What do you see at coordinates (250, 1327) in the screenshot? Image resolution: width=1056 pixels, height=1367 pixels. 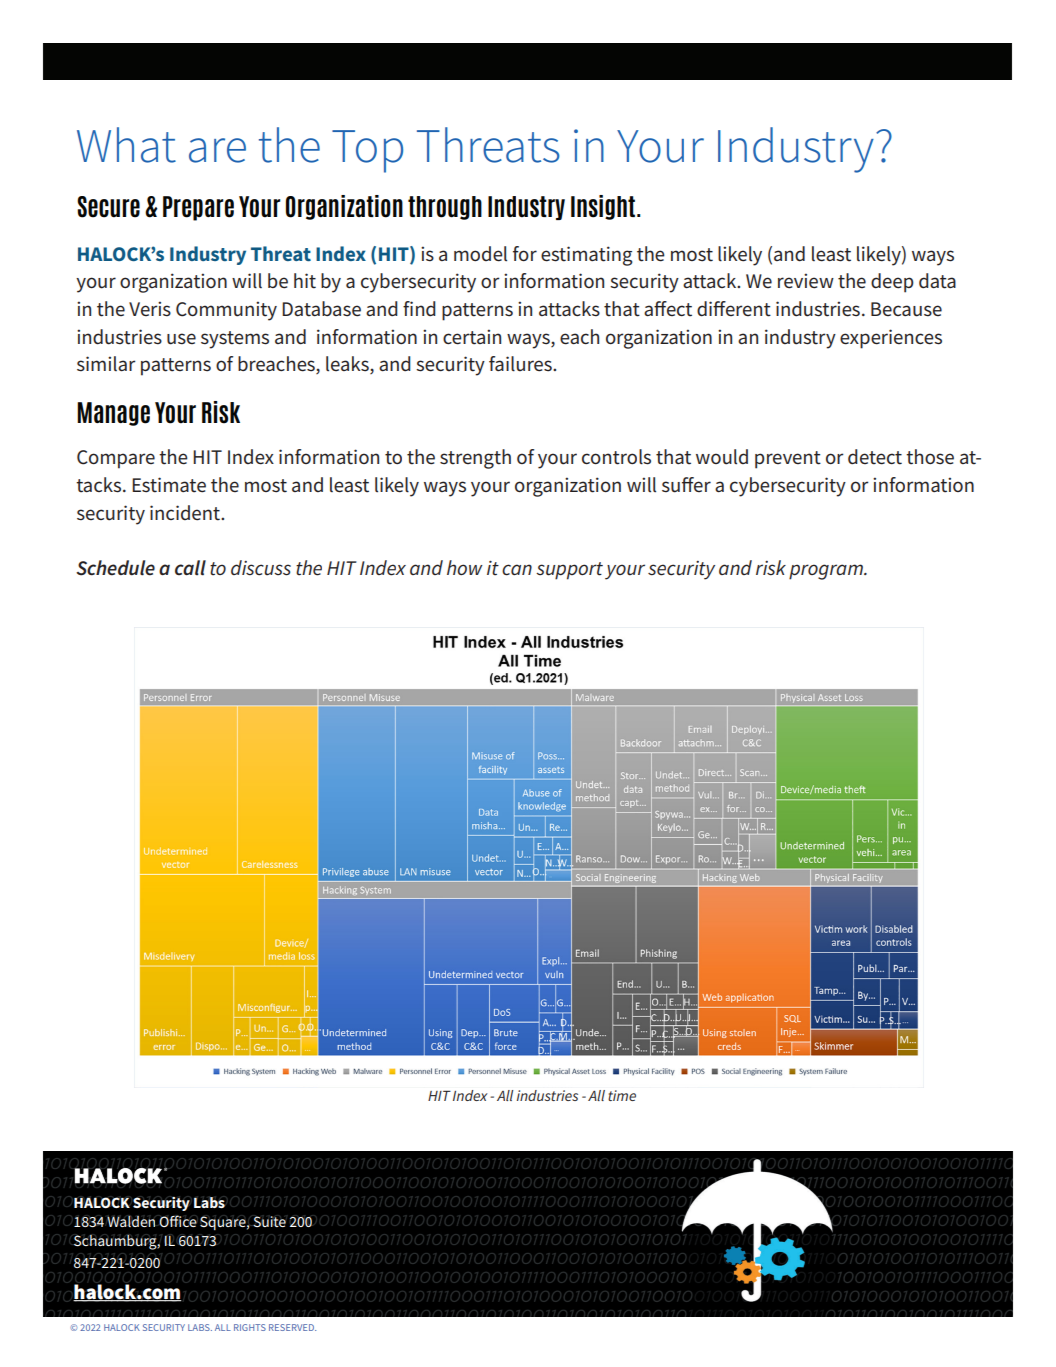 I see `RIGHTS` at bounding box center [250, 1327].
